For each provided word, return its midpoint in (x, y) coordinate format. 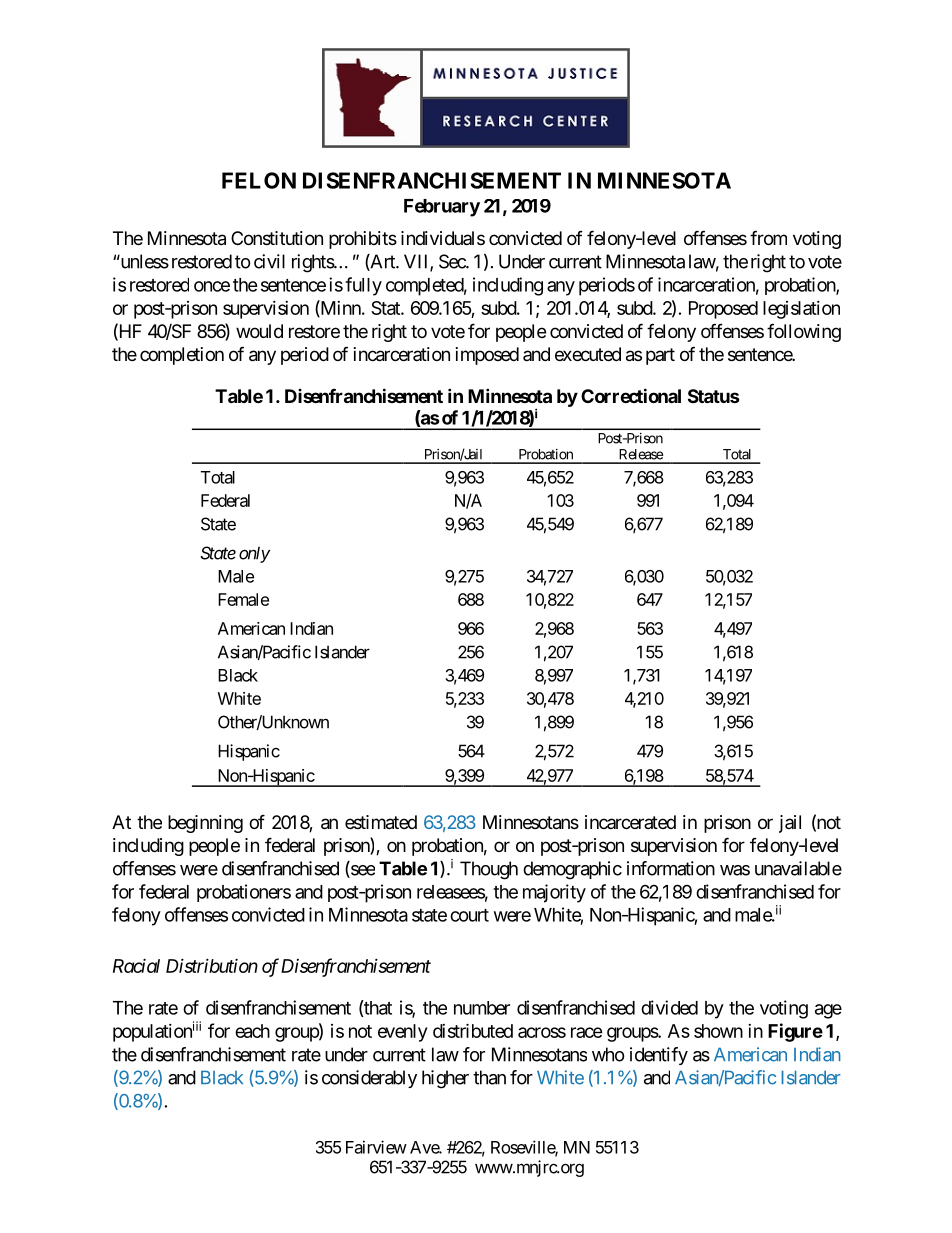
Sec (453, 261)
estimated (381, 822)
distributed (473, 1030)
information (671, 868)
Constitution (277, 238)
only (254, 554)
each (252, 1031)
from (768, 237)
